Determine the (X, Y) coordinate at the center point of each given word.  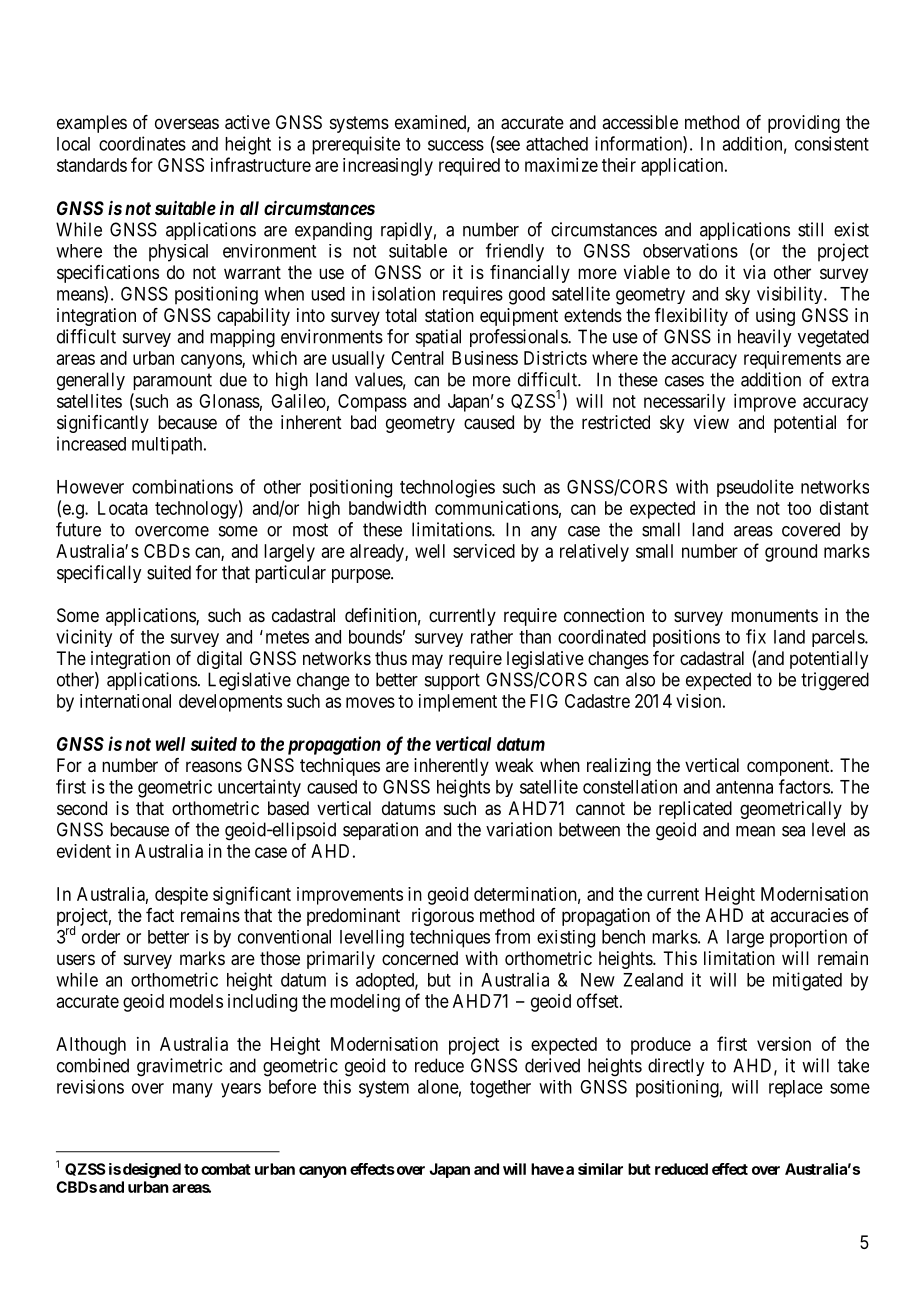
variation (519, 829)
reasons (214, 767)
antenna (744, 787)
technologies (447, 488)
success (456, 145)
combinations (182, 486)
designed (152, 1170)
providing (804, 124)
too (799, 508)
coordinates (142, 143)
